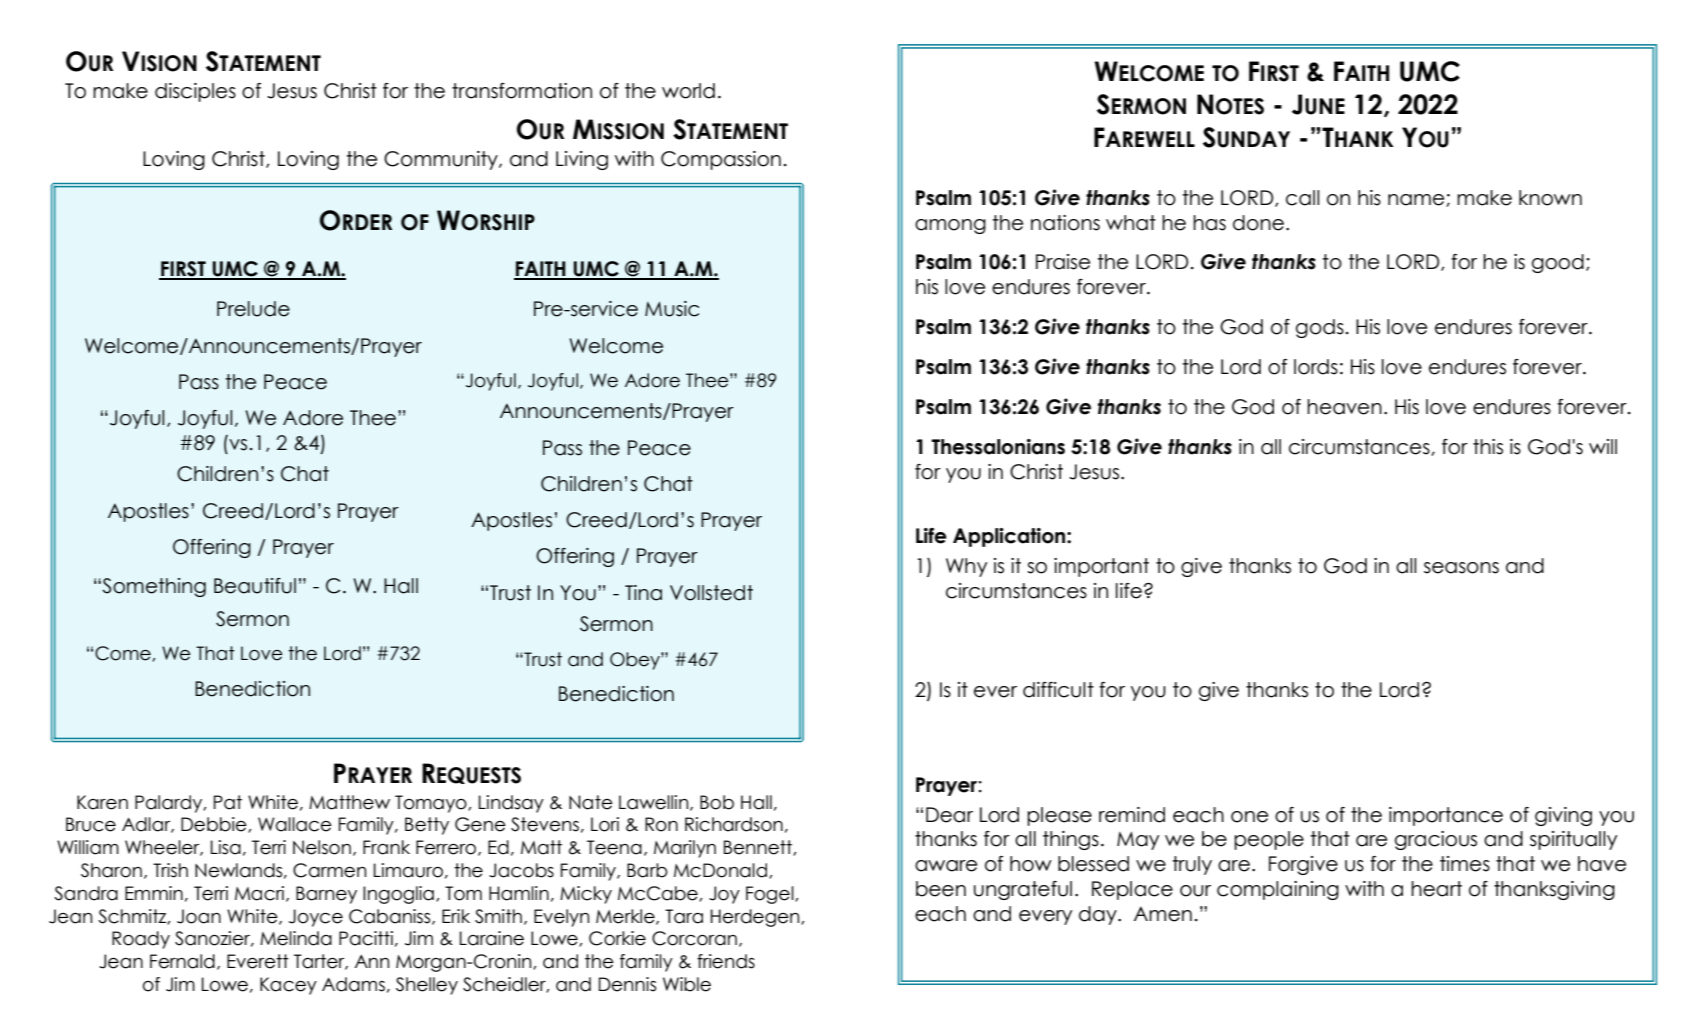  Describe the element at coordinates (255, 586) in the image. I see `Beautiful` at that location.
